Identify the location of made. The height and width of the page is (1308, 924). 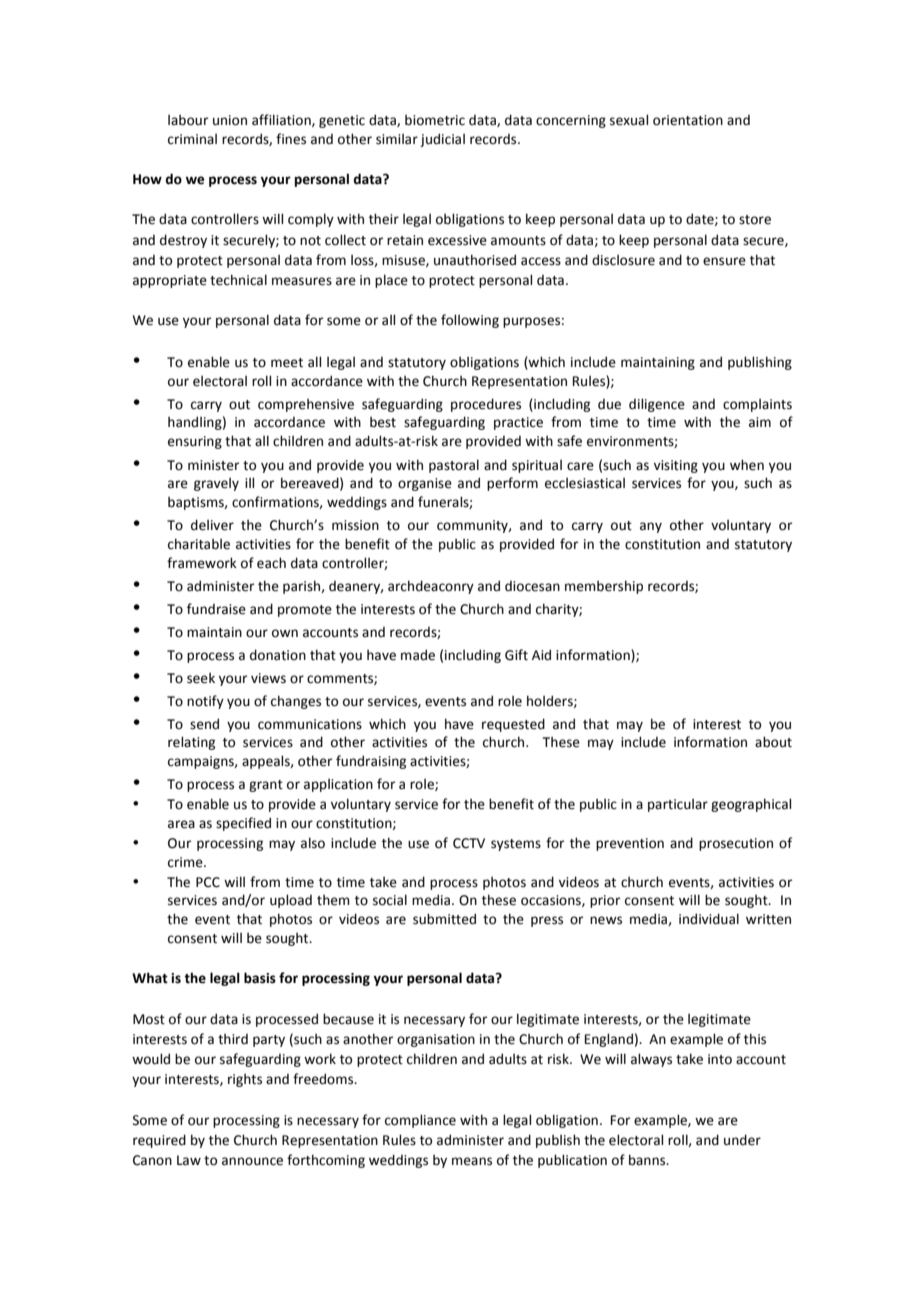
(418, 655).
